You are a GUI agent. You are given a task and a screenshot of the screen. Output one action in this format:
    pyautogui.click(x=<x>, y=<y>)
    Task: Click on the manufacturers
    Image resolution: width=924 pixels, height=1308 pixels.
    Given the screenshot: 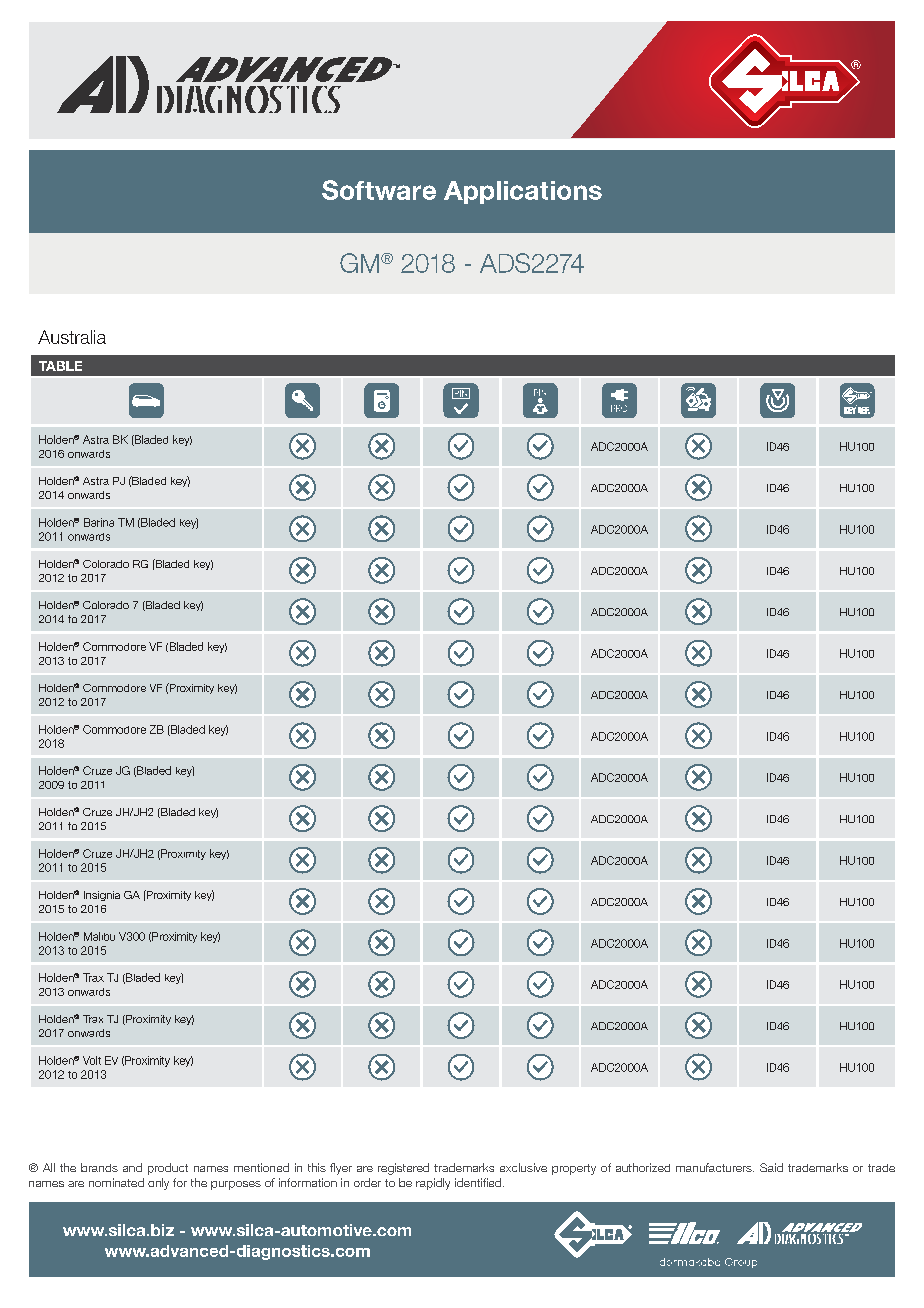 What is the action you would take?
    pyautogui.click(x=715, y=1167)
